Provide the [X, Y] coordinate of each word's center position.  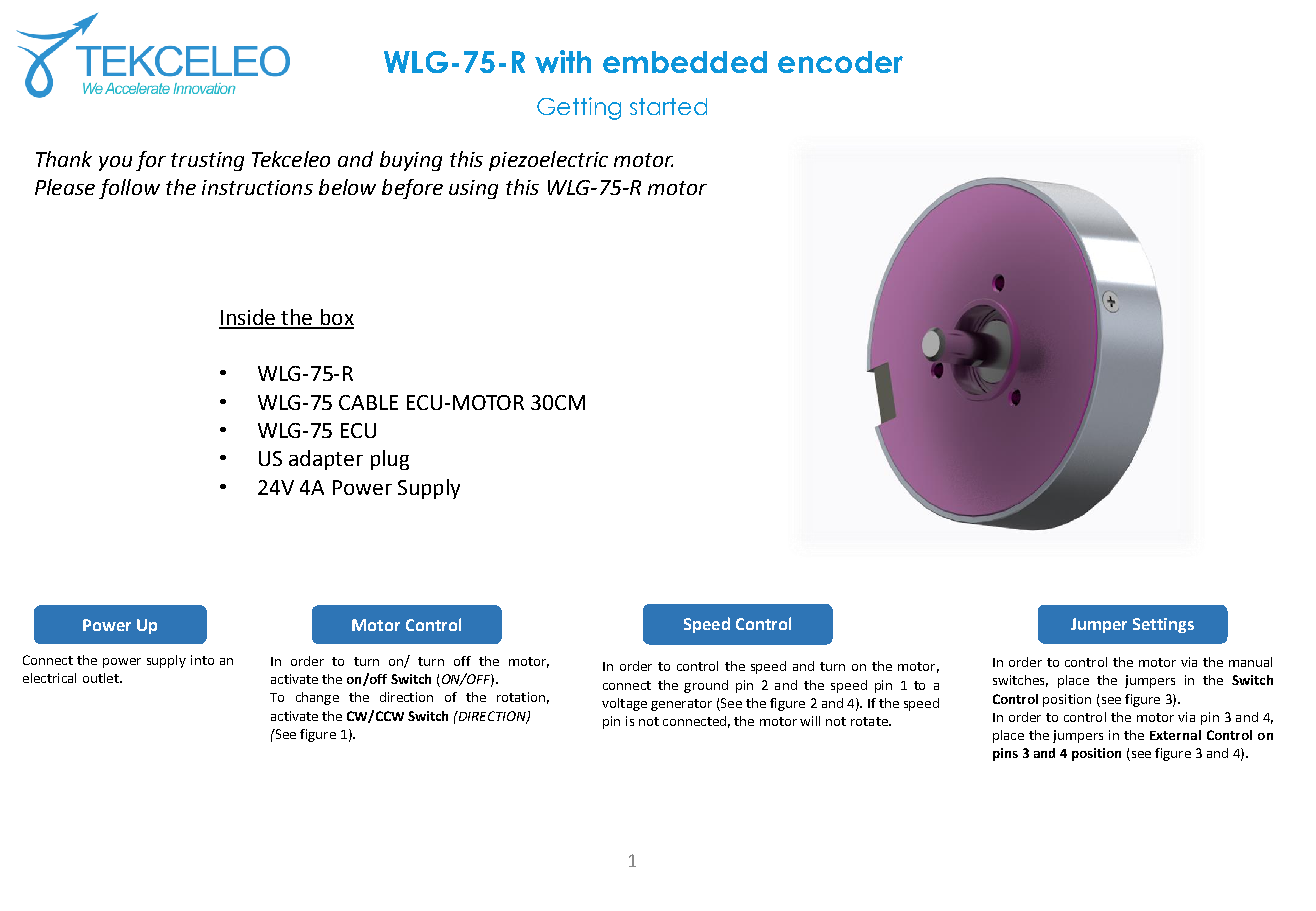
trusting [207, 161]
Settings [1163, 625]
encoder [840, 62]
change [317, 698]
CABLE [368, 402]
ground [706, 686]
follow [129, 189]
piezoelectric [548, 161]
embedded [685, 62]
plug [390, 460]
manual [1250, 662]
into [202, 660]
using [473, 189]
